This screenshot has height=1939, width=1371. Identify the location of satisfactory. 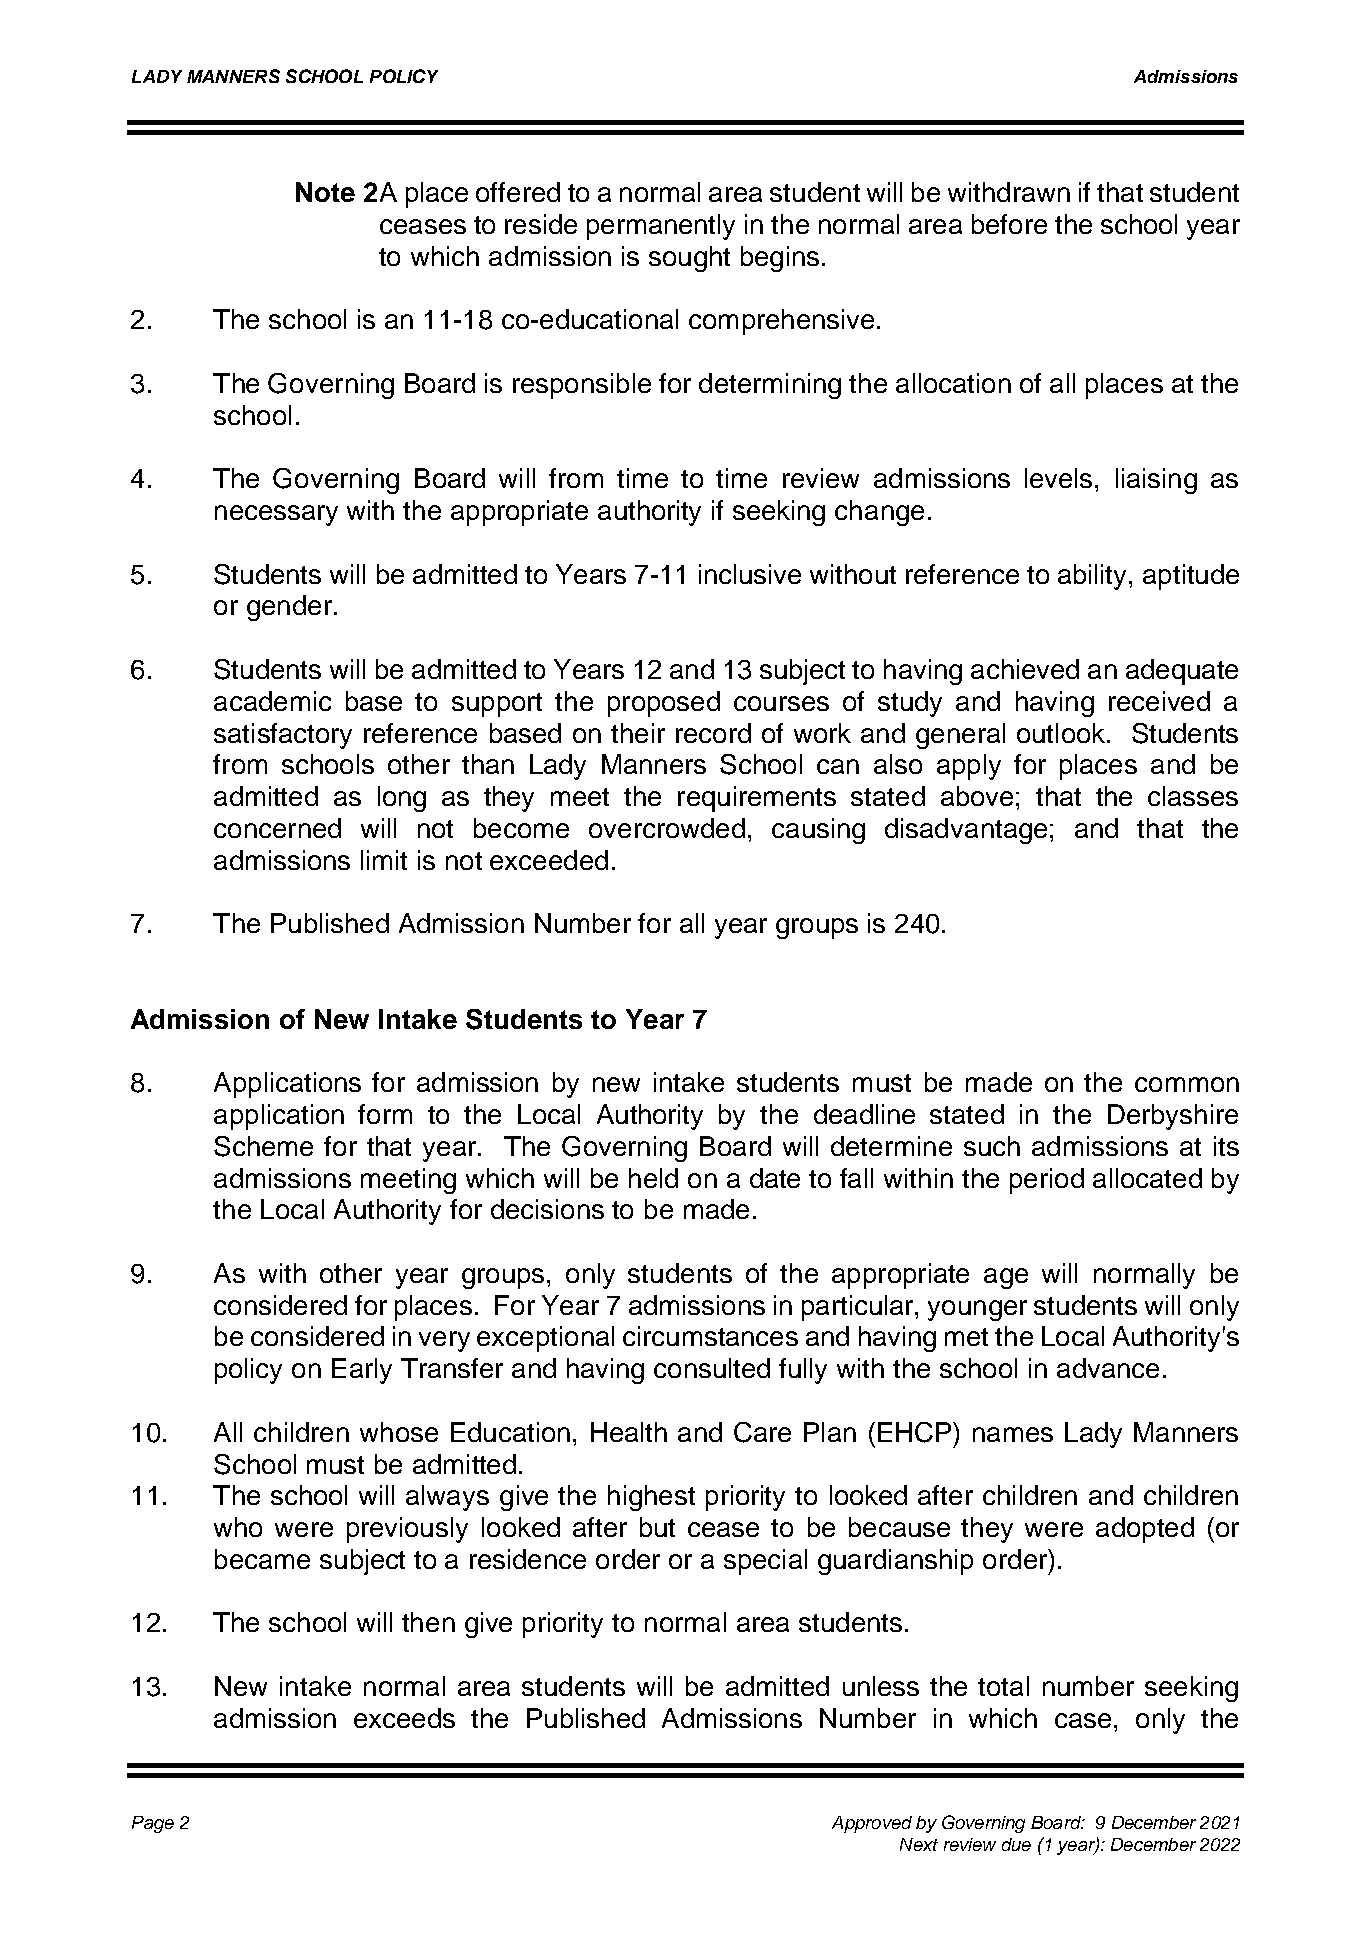
(283, 736).
